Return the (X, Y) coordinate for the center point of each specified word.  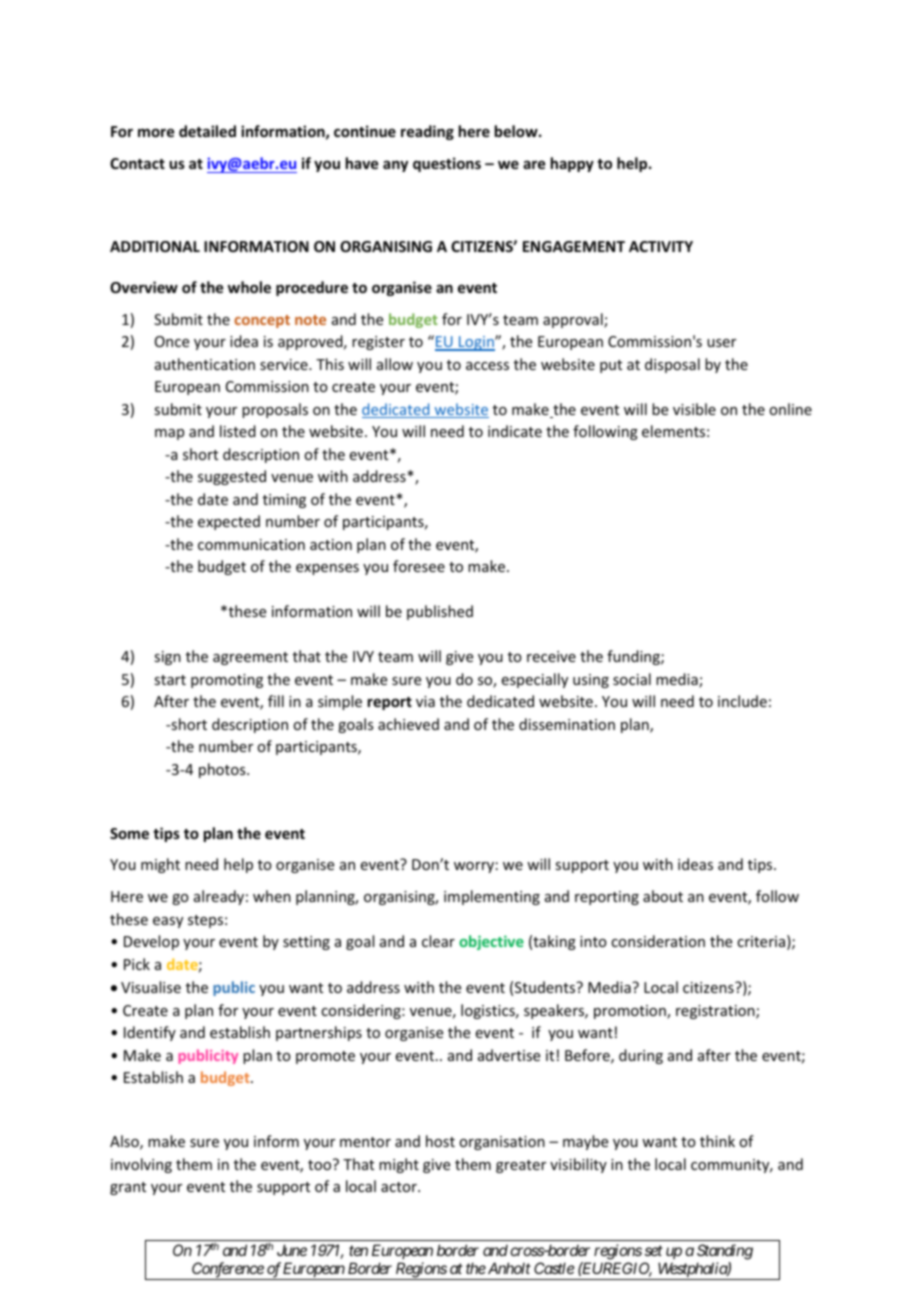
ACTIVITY (661, 246)
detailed (207, 131)
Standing (725, 1252)
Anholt (508, 1268)
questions (447, 164)
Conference (227, 1271)
